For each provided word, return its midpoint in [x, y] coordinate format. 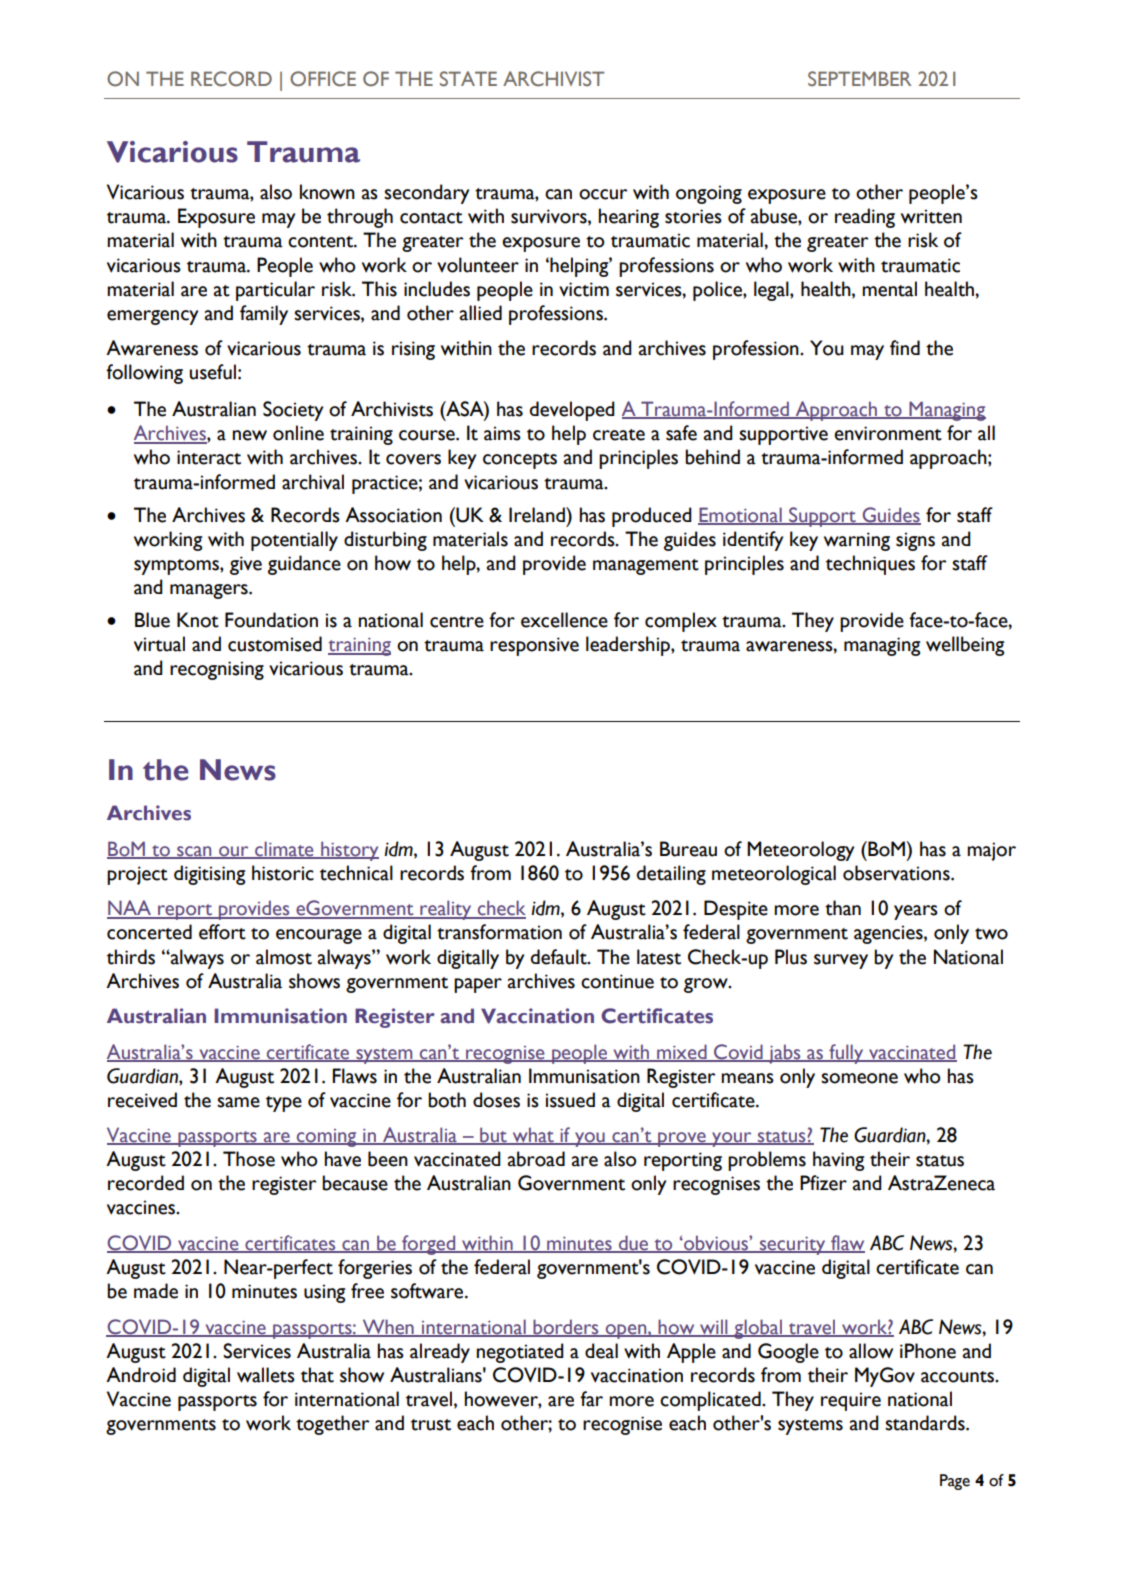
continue [617, 981]
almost [284, 957]
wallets [266, 1375]
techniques [870, 565]
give [246, 565]
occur [603, 194]
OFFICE [323, 79]
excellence [564, 620]
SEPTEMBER [859, 78]
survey [841, 961]
